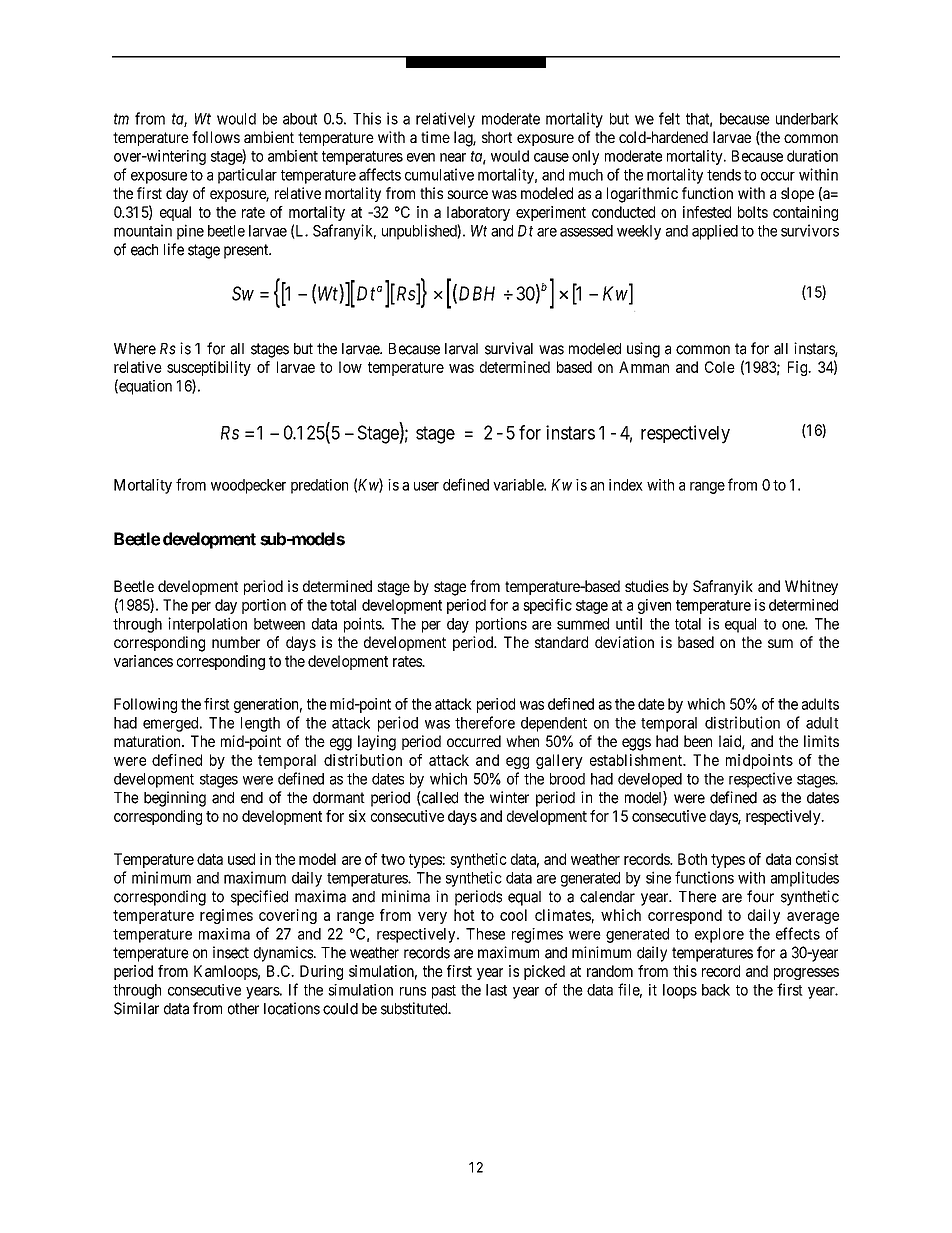 This screenshot has height=1233, width=952. Describe the element at coordinates (522, 741) in the screenshot. I see `when` at that location.
